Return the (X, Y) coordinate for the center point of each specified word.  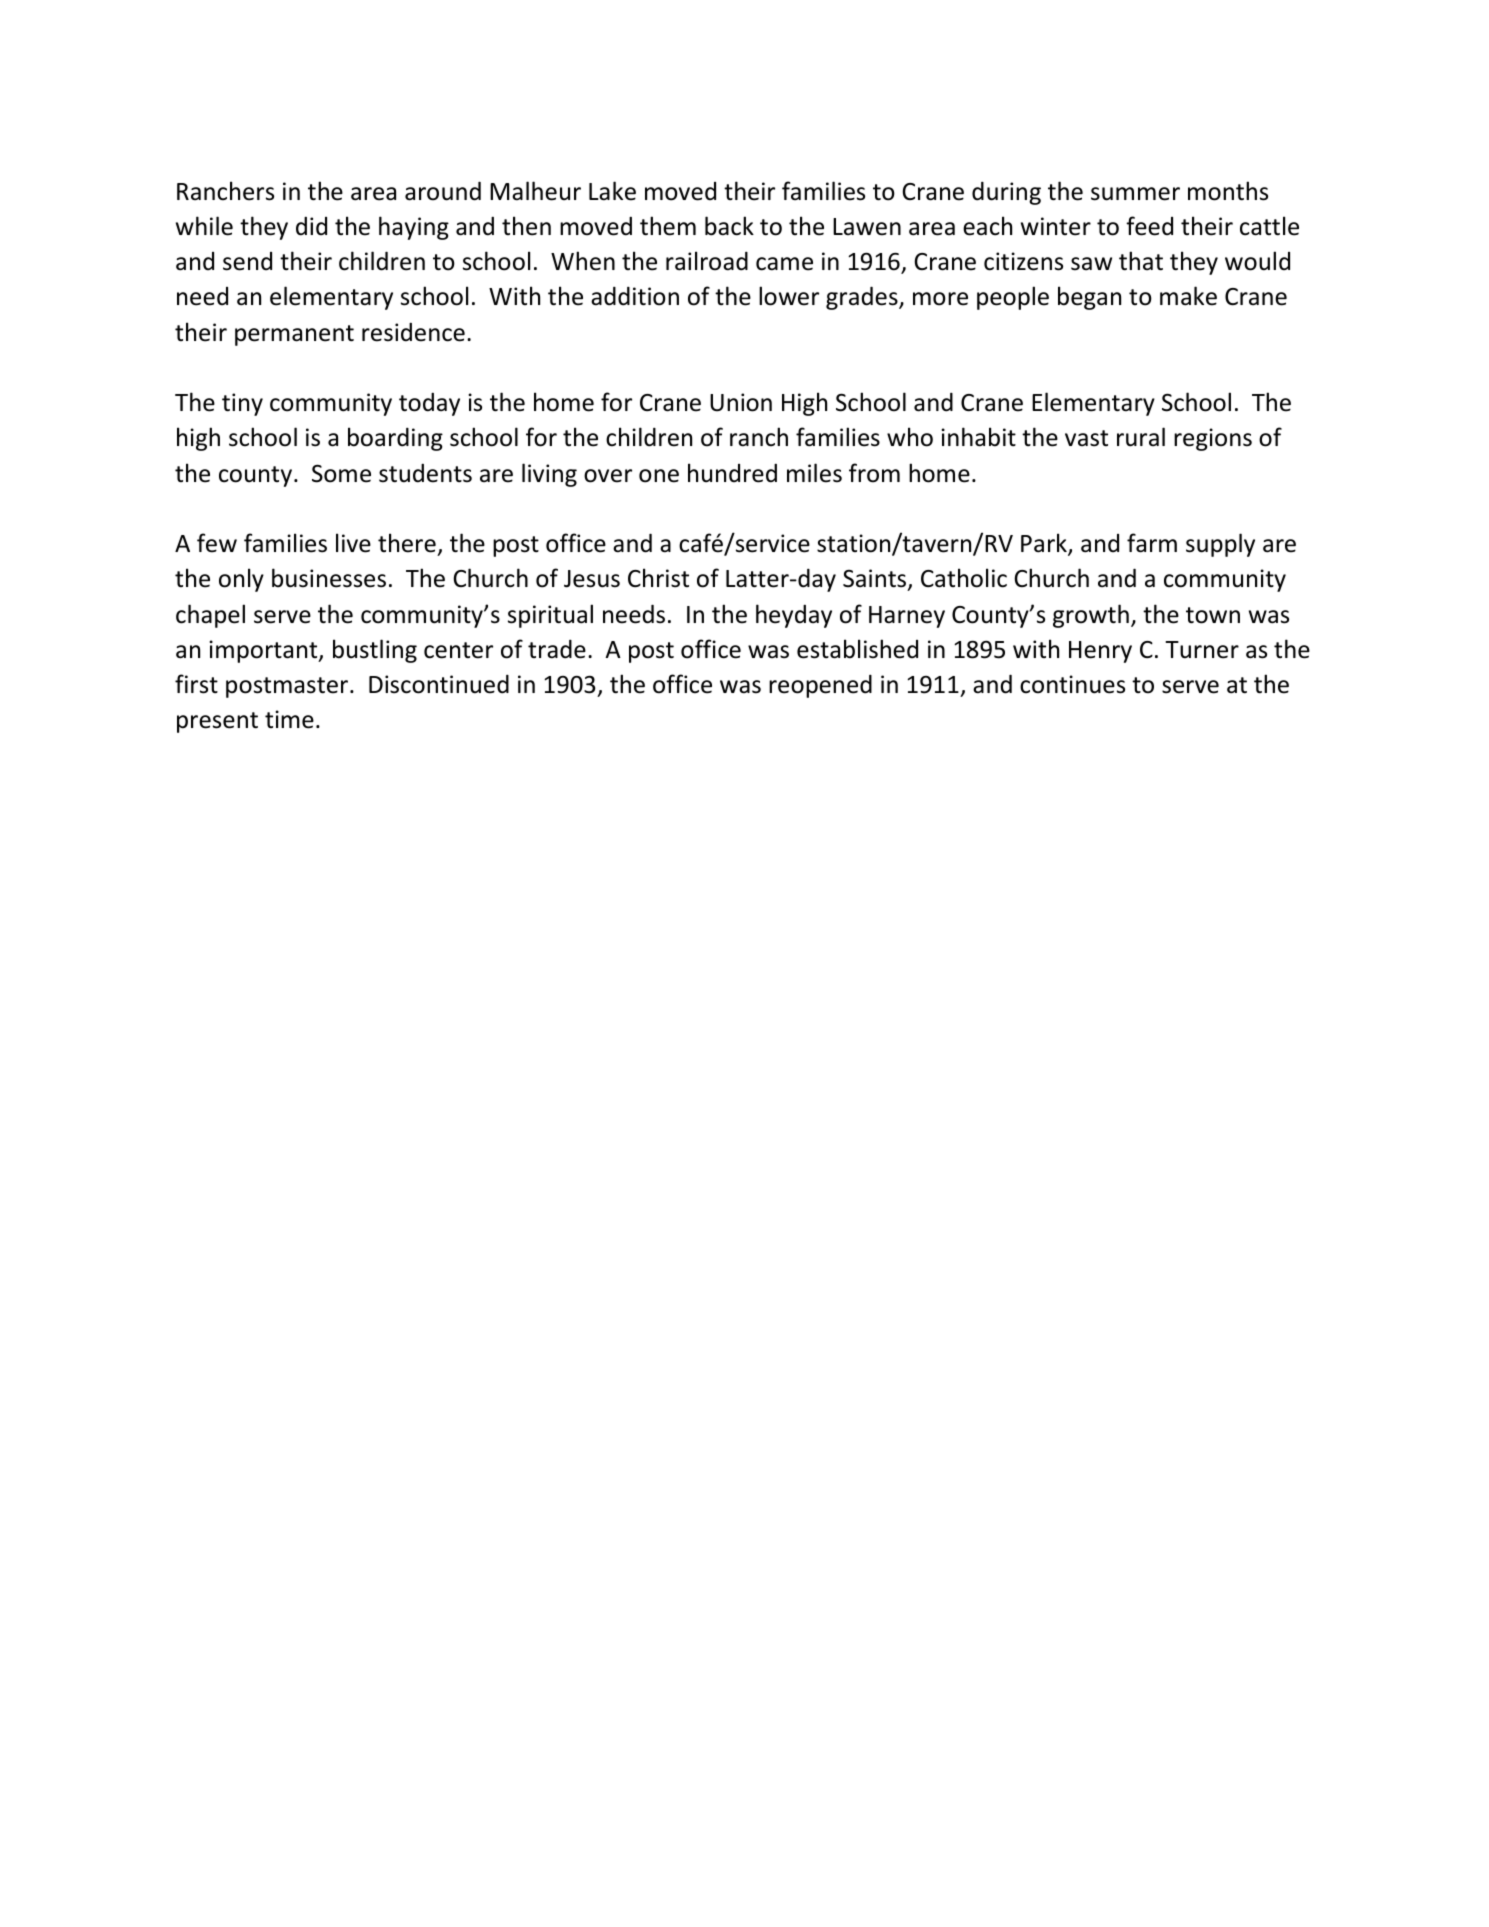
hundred (732, 473)
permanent (294, 335)
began (1089, 298)
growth (1091, 616)
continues (1072, 684)
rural (1141, 437)
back (729, 226)
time (289, 719)
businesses (329, 578)
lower (789, 296)
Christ (658, 578)
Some (341, 473)
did (311, 226)
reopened (820, 686)
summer (1135, 194)
